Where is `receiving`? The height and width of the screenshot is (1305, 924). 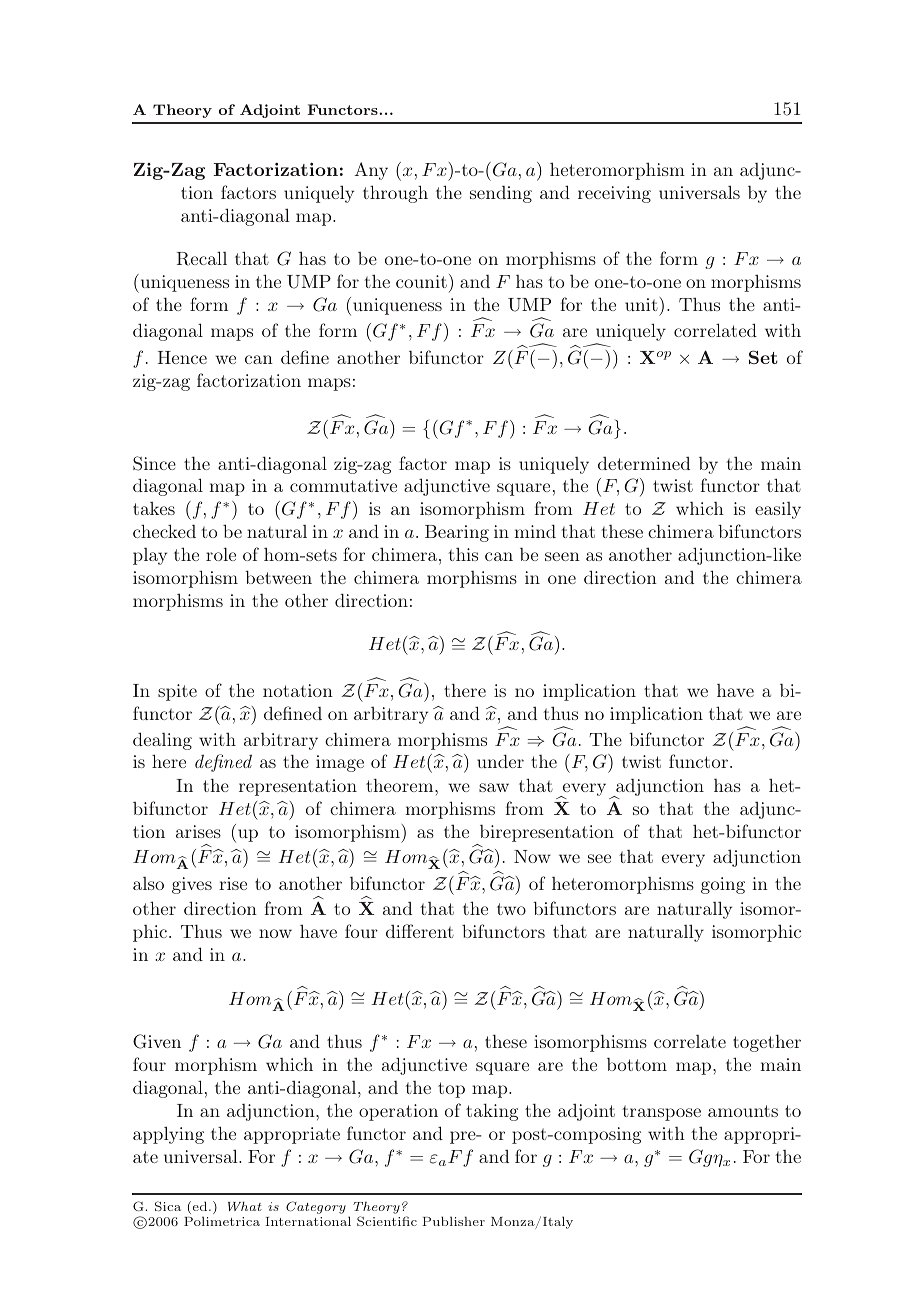
receiving is located at coordinates (614, 194).
